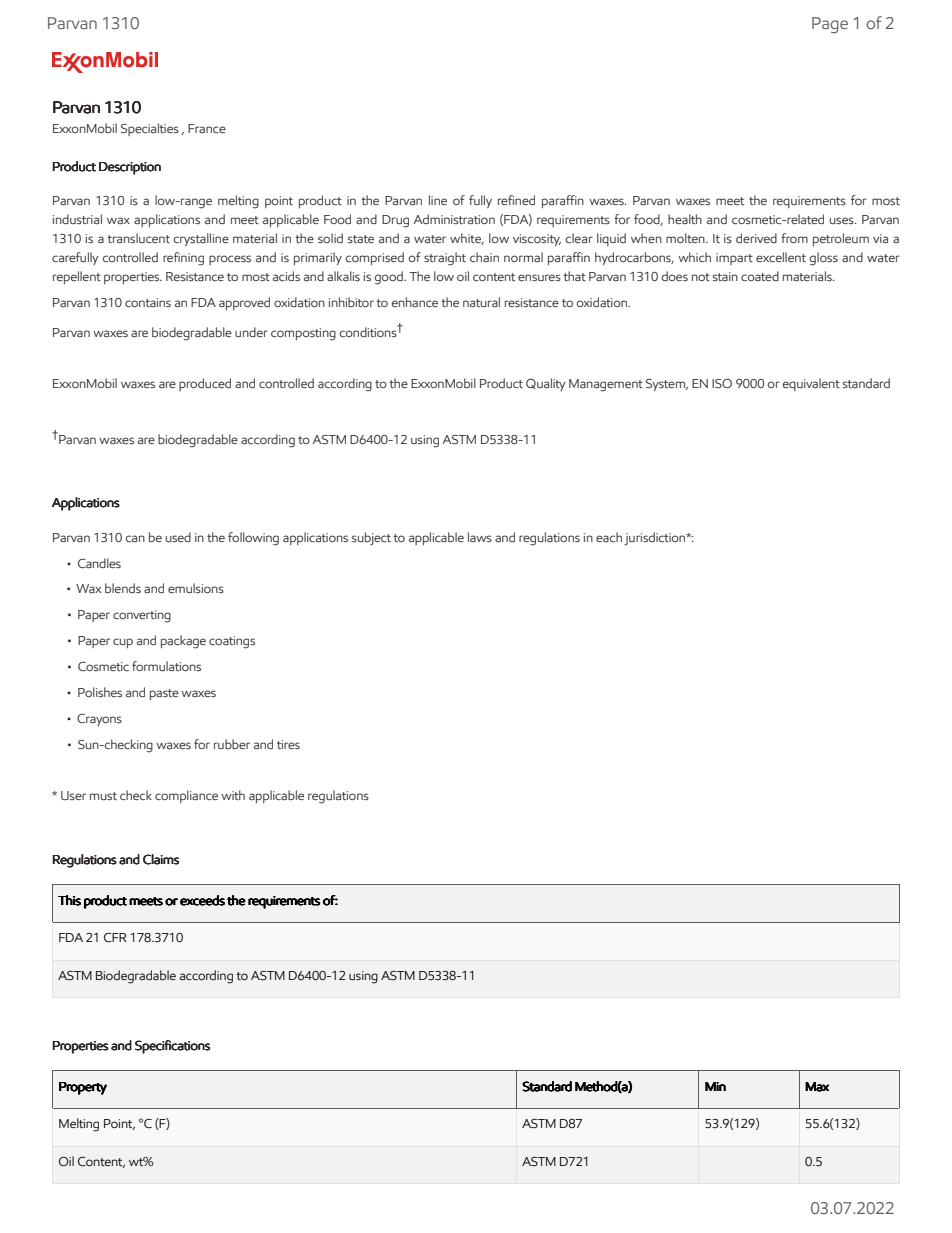 This page has width=952, height=1233. Describe the element at coordinates (288, 744) in the page. I see `tires` at that location.
